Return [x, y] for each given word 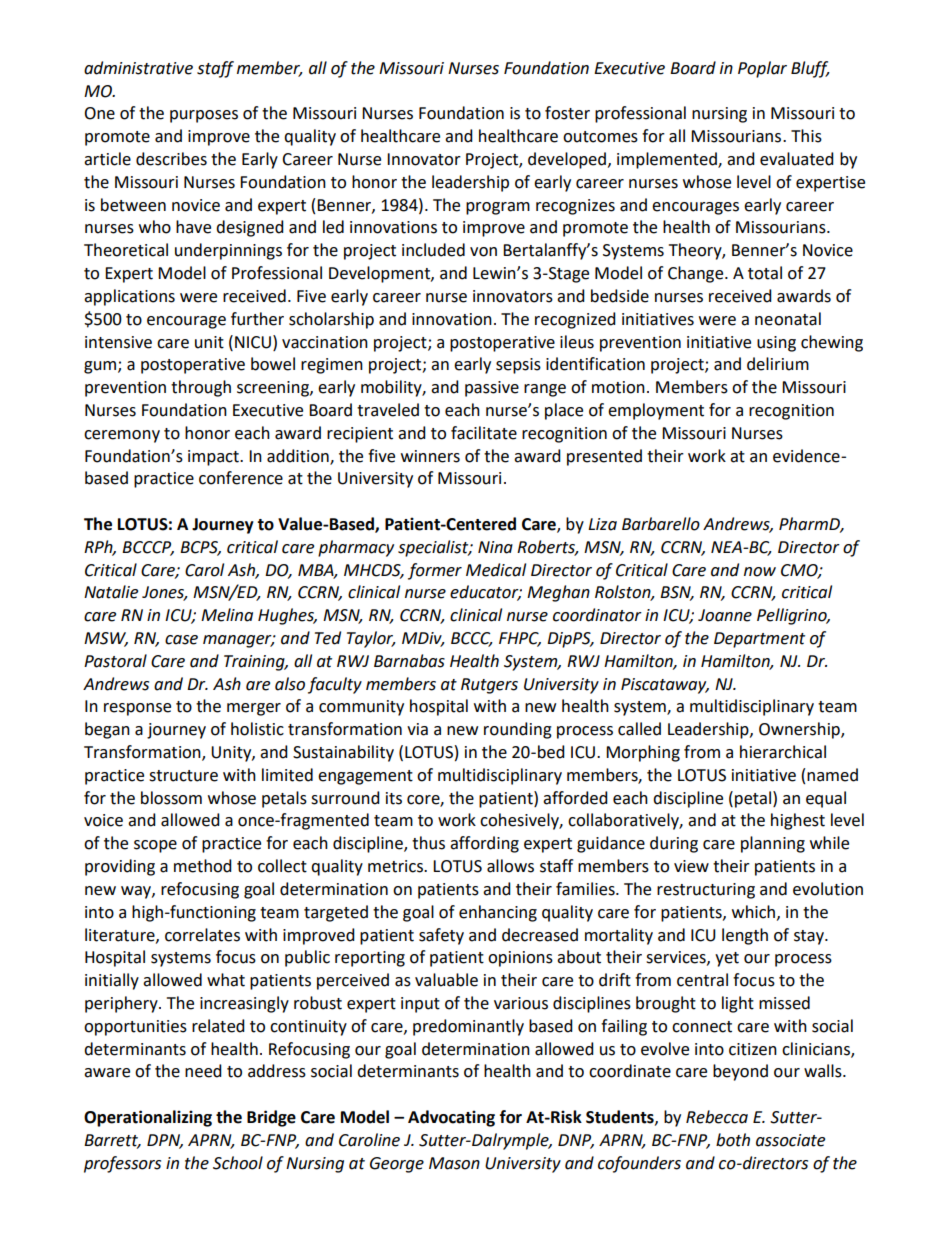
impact [214, 458]
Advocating [451, 1118]
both [733, 1140]
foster [567, 113]
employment [656, 411]
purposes [204, 116]
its [394, 798]
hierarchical [783, 752]
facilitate [484, 433]
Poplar [762, 69]
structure [183, 776]
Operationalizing [148, 1118]
